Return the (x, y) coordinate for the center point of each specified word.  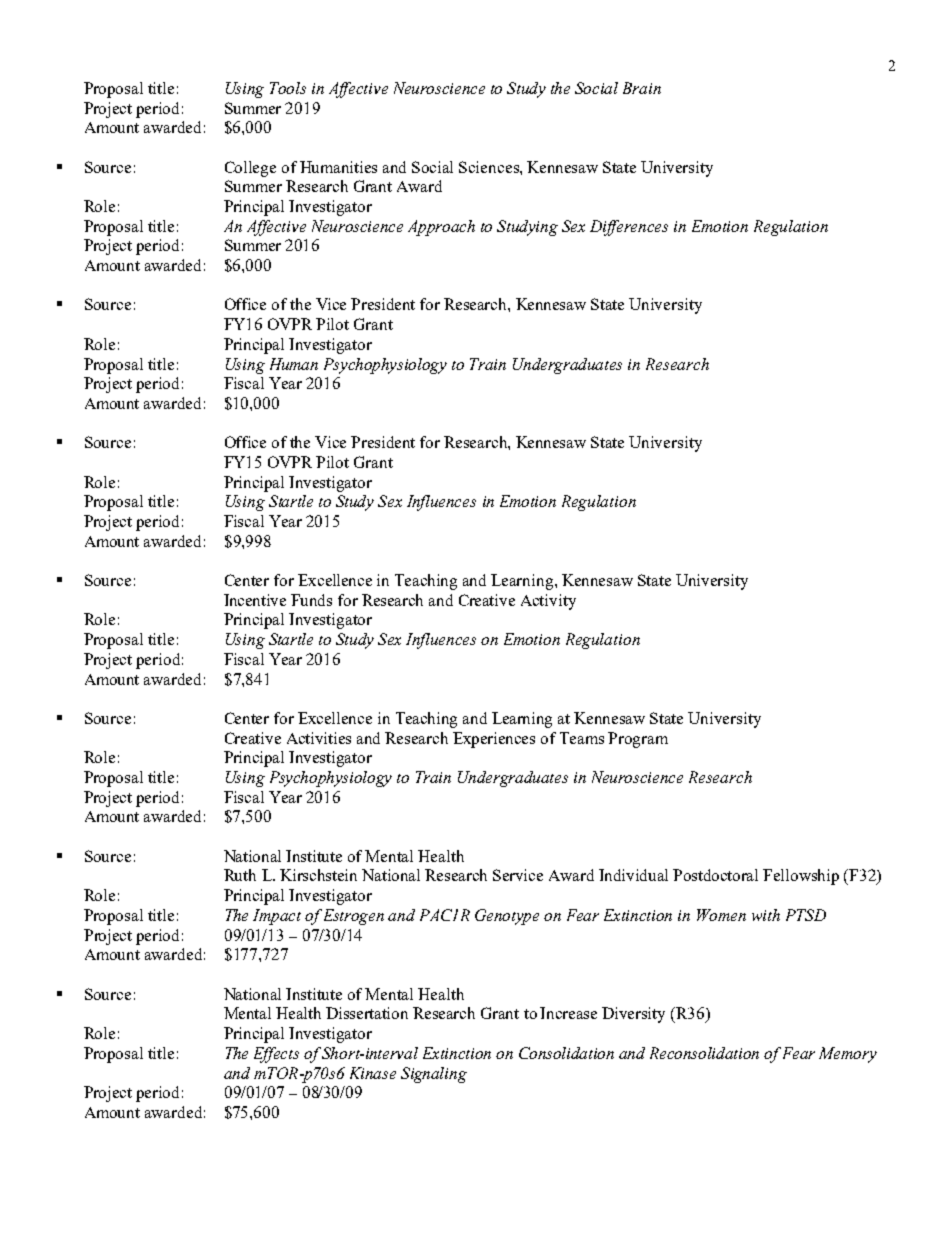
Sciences (490, 167)
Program (638, 740)
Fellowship (801, 877)
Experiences (494, 740)
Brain (642, 88)
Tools (288, 88)
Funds (311, 600)
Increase (568, 1013)
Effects (276, 1055)
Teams (582, 738)
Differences (629, 228)
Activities (319, 738)
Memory (848, 1055)
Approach (441, 228)
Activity (548, 602)
